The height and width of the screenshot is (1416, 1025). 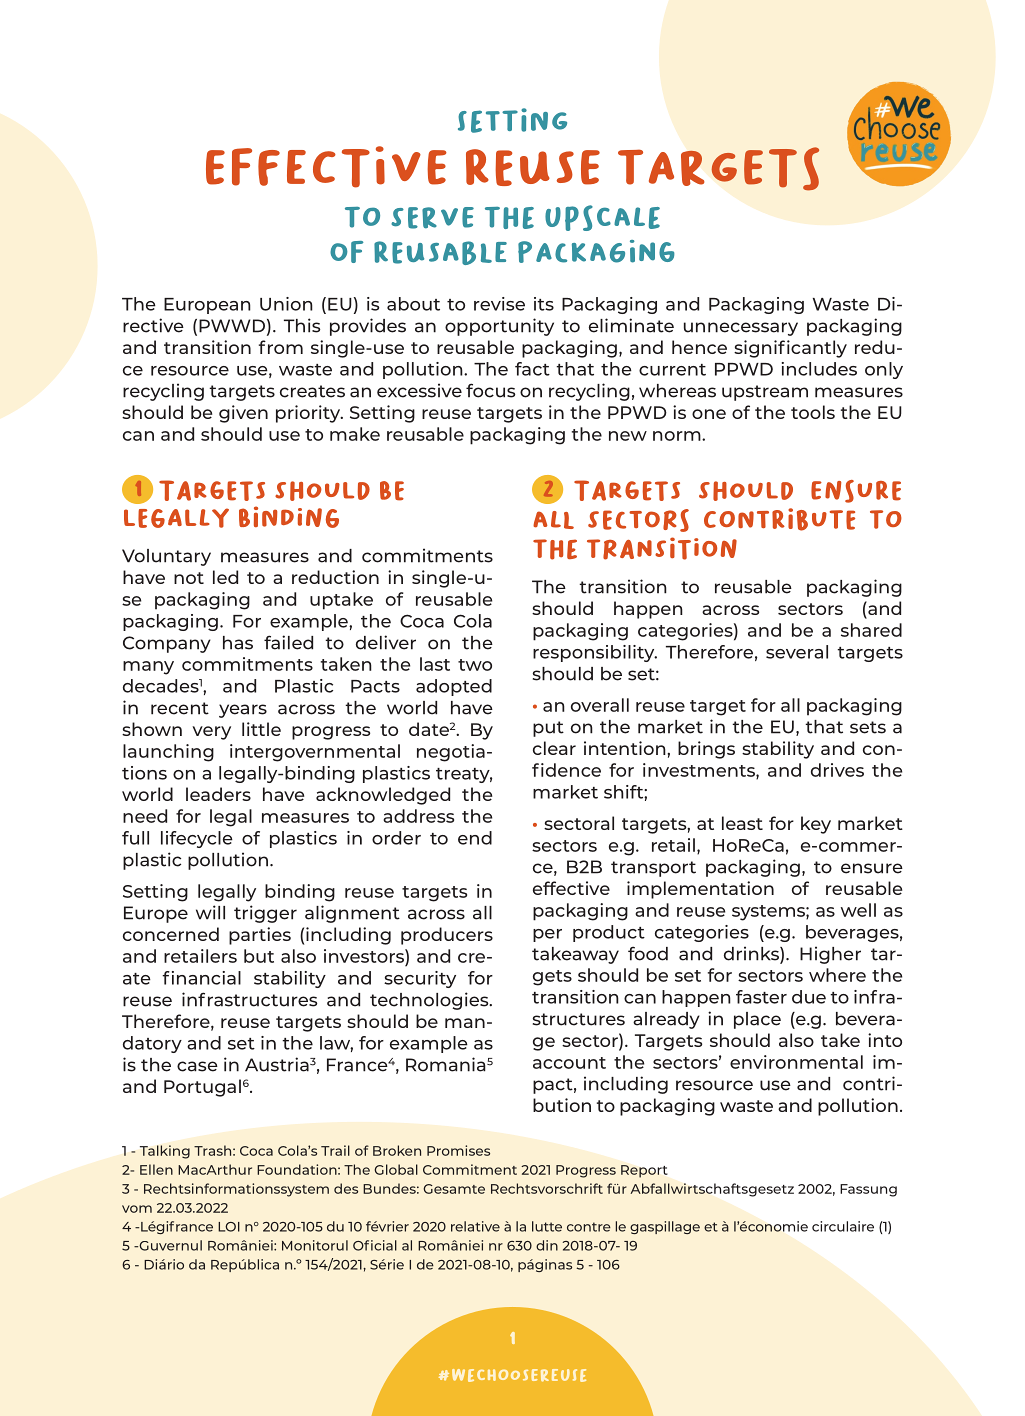 I want to click on very, so click(x=211, y=733).
